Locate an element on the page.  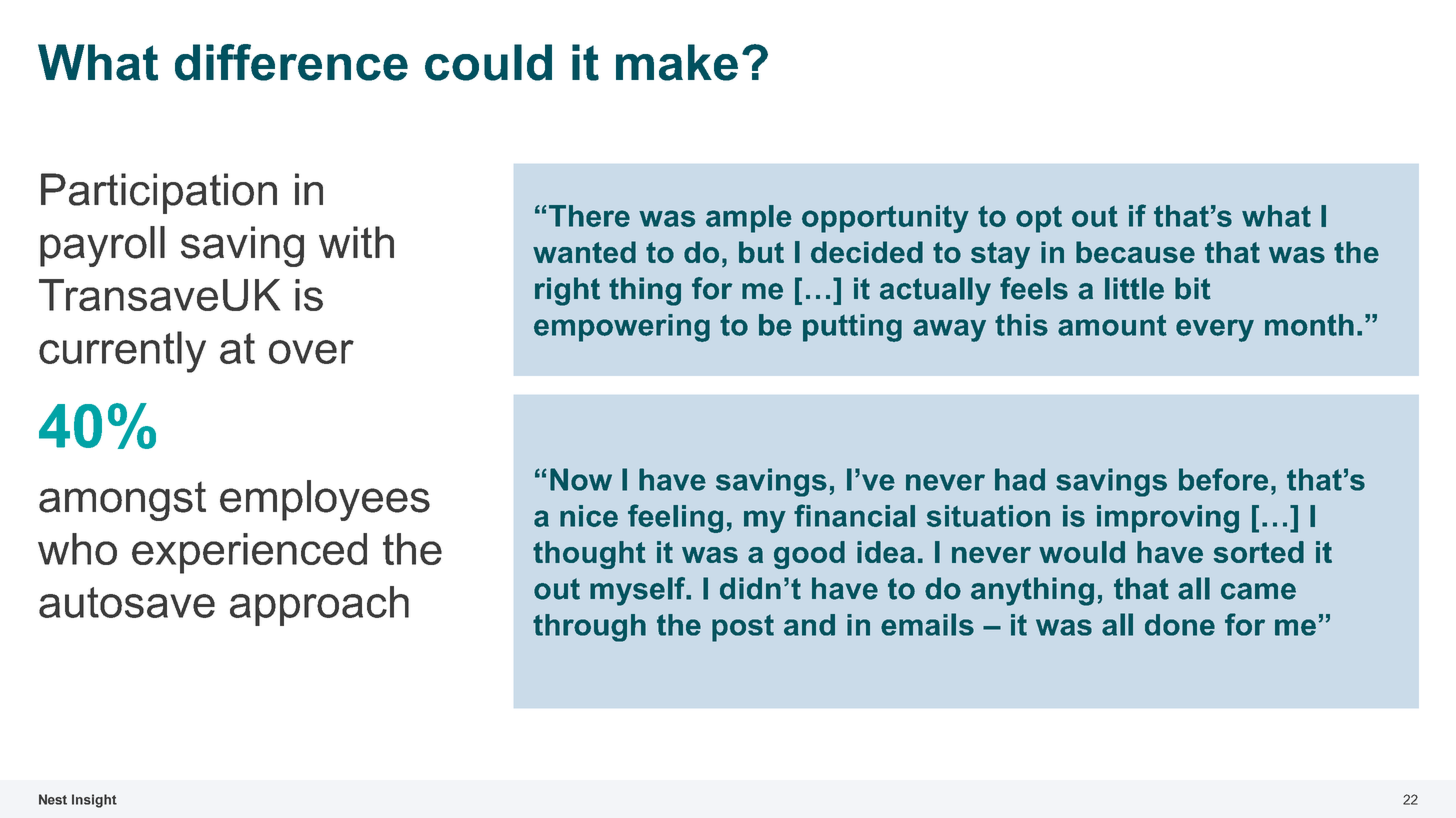
make is located at coordinates (677, 62).
